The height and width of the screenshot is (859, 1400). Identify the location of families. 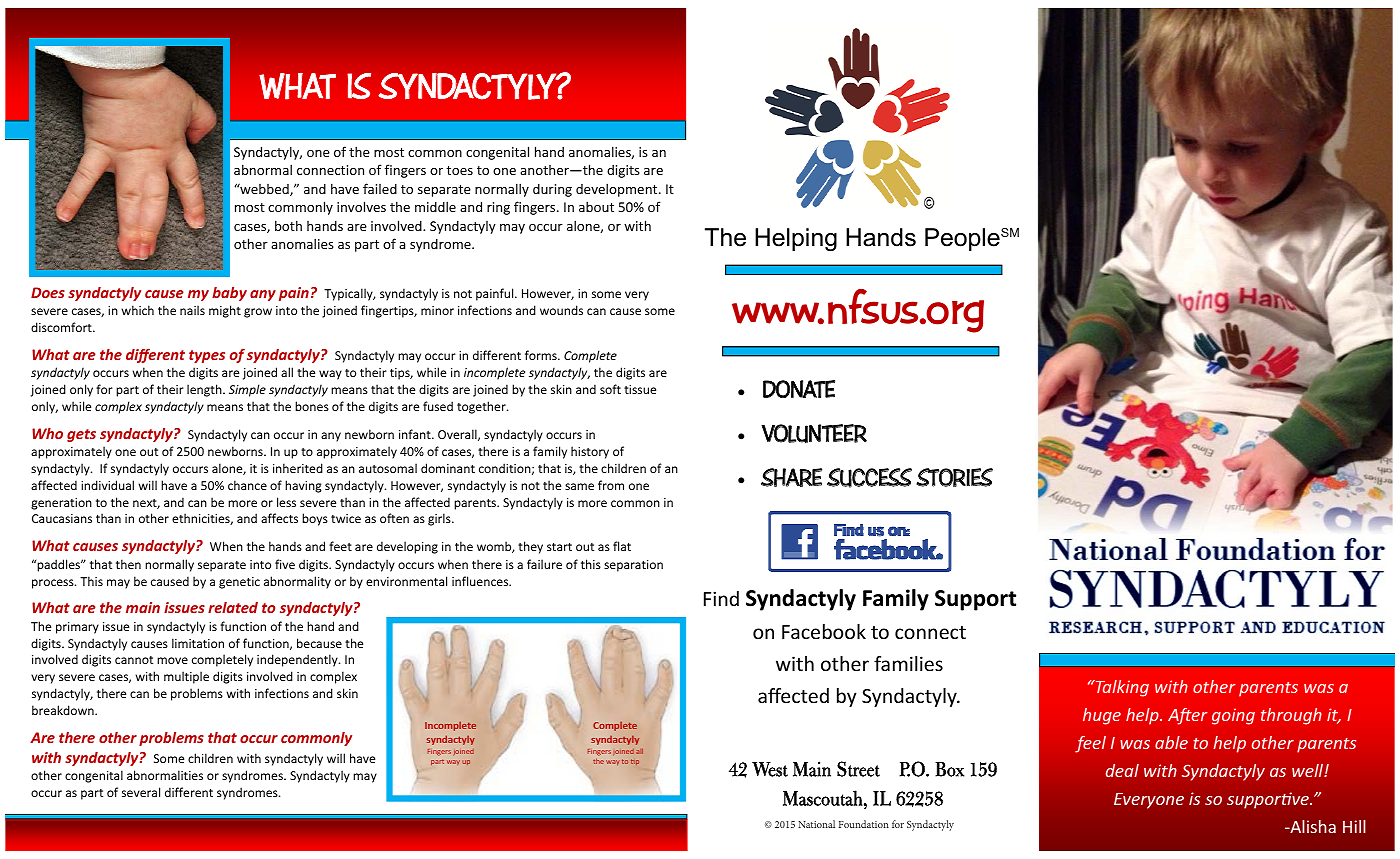
(908, 663).
